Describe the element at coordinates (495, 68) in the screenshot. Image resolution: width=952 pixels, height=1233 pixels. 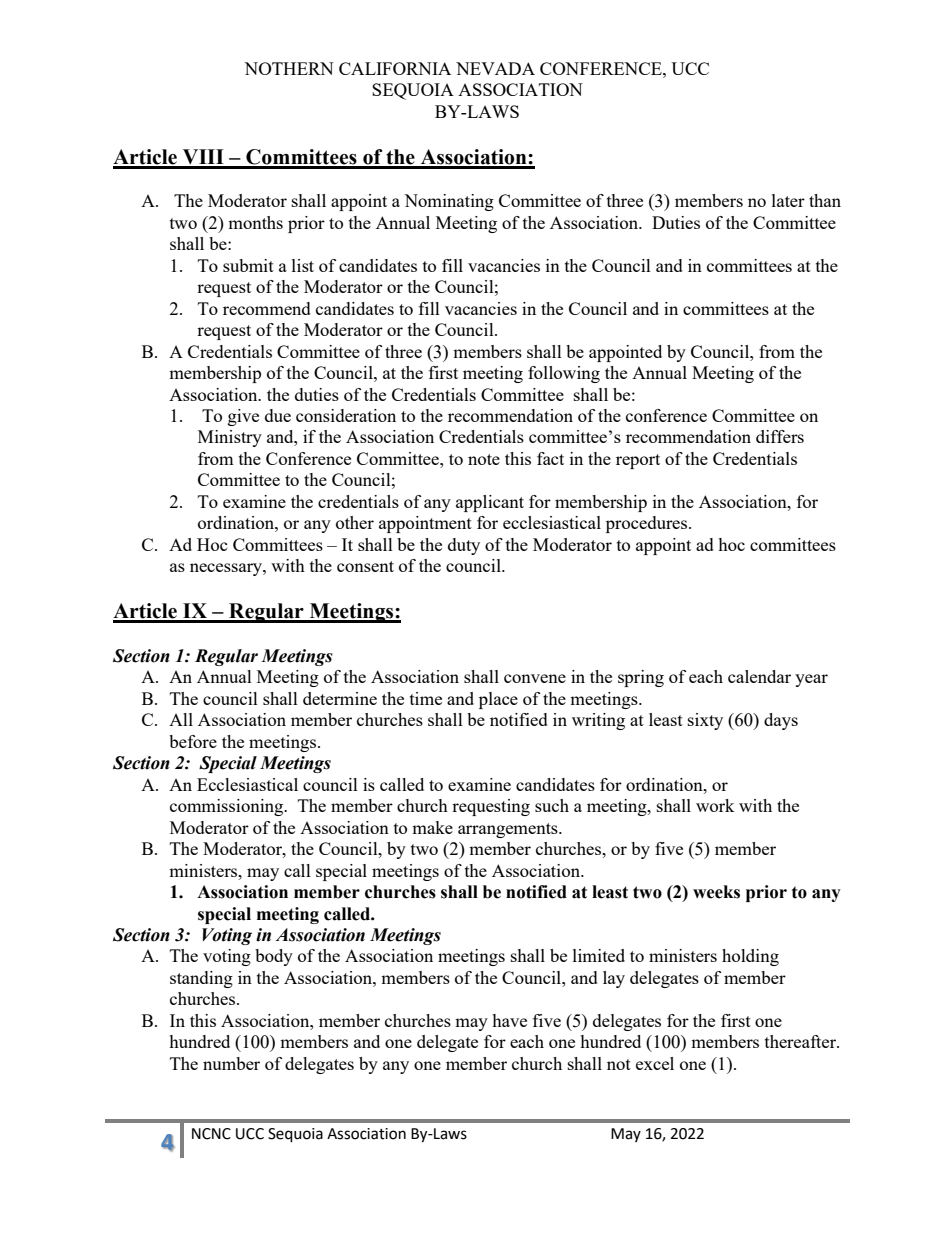
I see `NEVADA` at that location.
